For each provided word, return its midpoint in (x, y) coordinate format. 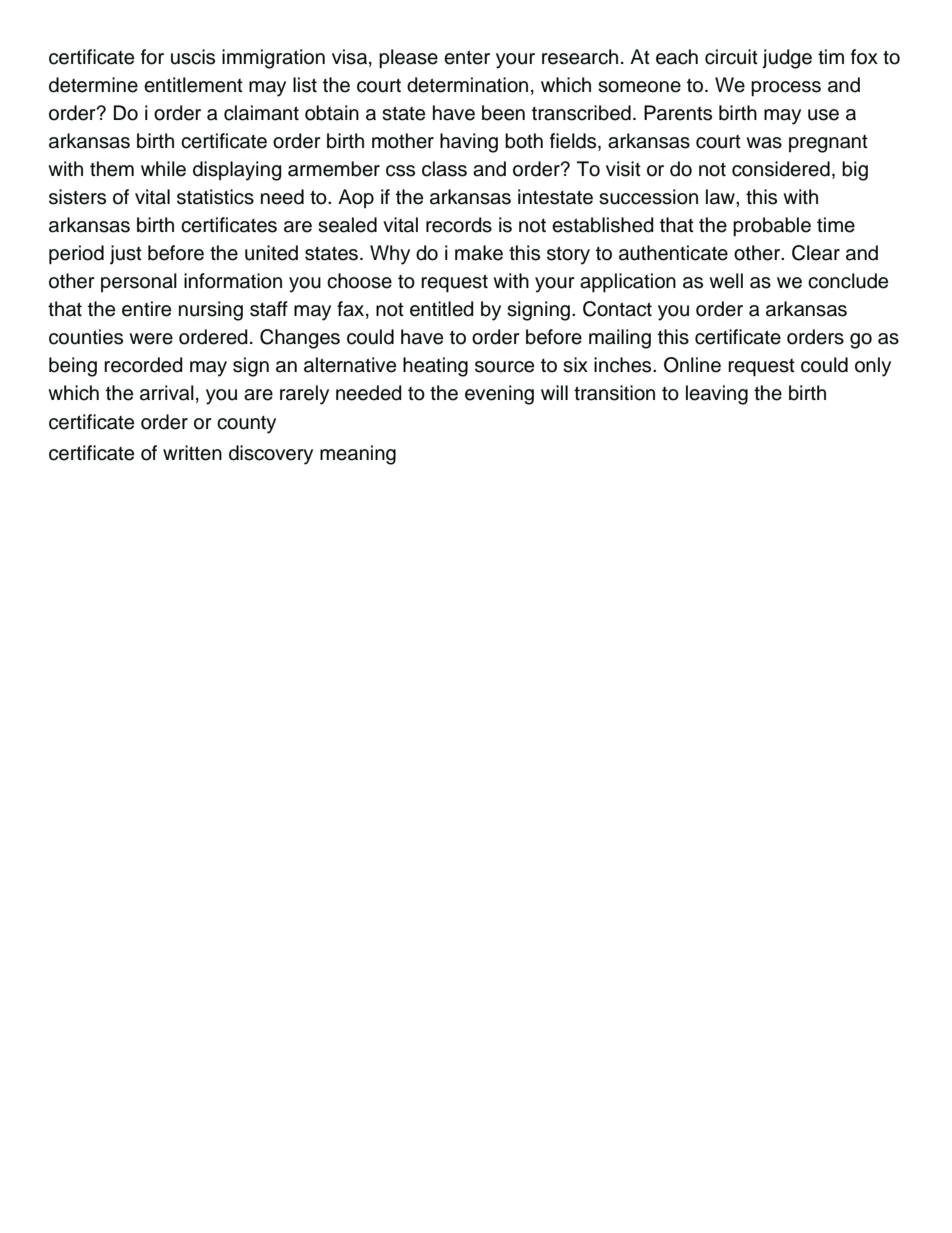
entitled (442, 309)
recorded (143, 365)
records (459, 225)
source (504, 367)
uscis (193, 57)
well (726, 281)
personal (139, 282)
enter (467, 57)
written (192, 453)
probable (772, 227)
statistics (215, 197)
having (469, 143)
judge (787, 59)
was (764, 143)
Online (692, 365)
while (163, 169)
